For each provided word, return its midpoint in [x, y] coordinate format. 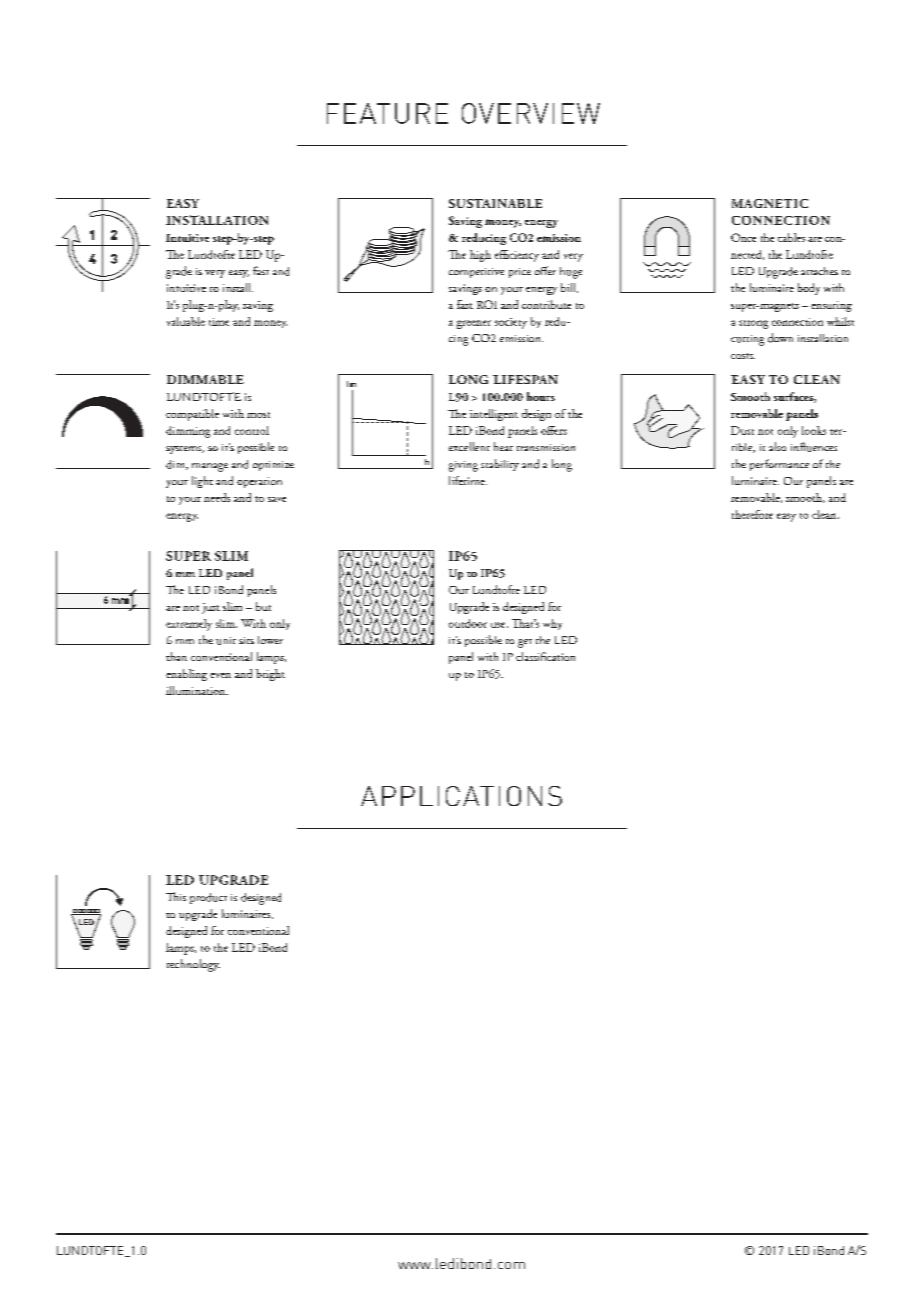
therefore [752, 514]
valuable [186, 321]
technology [193, 965]
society [511, 323]
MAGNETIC [770, 203]
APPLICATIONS [461, 796]
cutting [747, 340]
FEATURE [387, 113]
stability [500, 465]
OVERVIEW [531, 113]
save [277, 499]
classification [545, 656]
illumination [197, 690]
